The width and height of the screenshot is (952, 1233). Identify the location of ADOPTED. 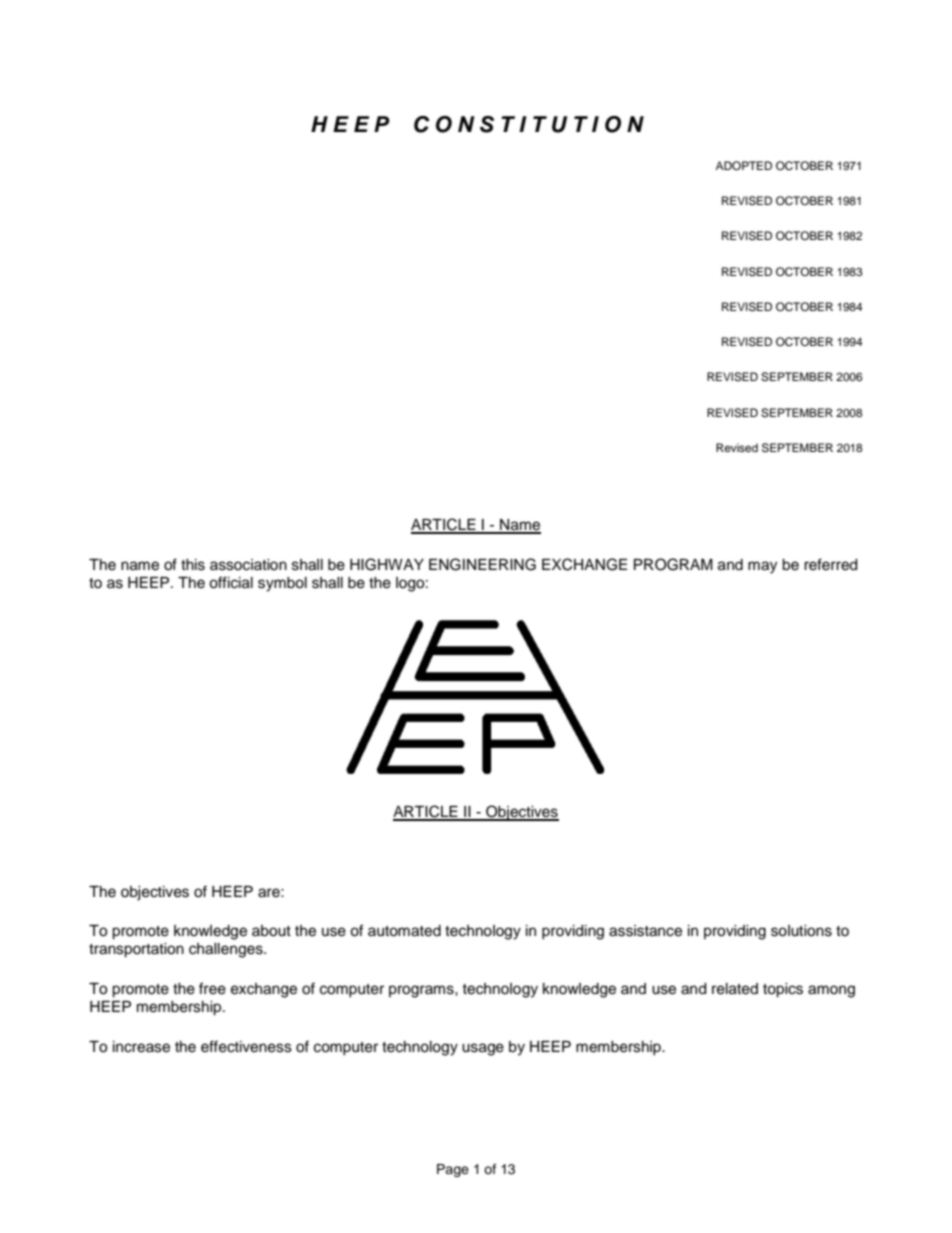
(744, 166).
